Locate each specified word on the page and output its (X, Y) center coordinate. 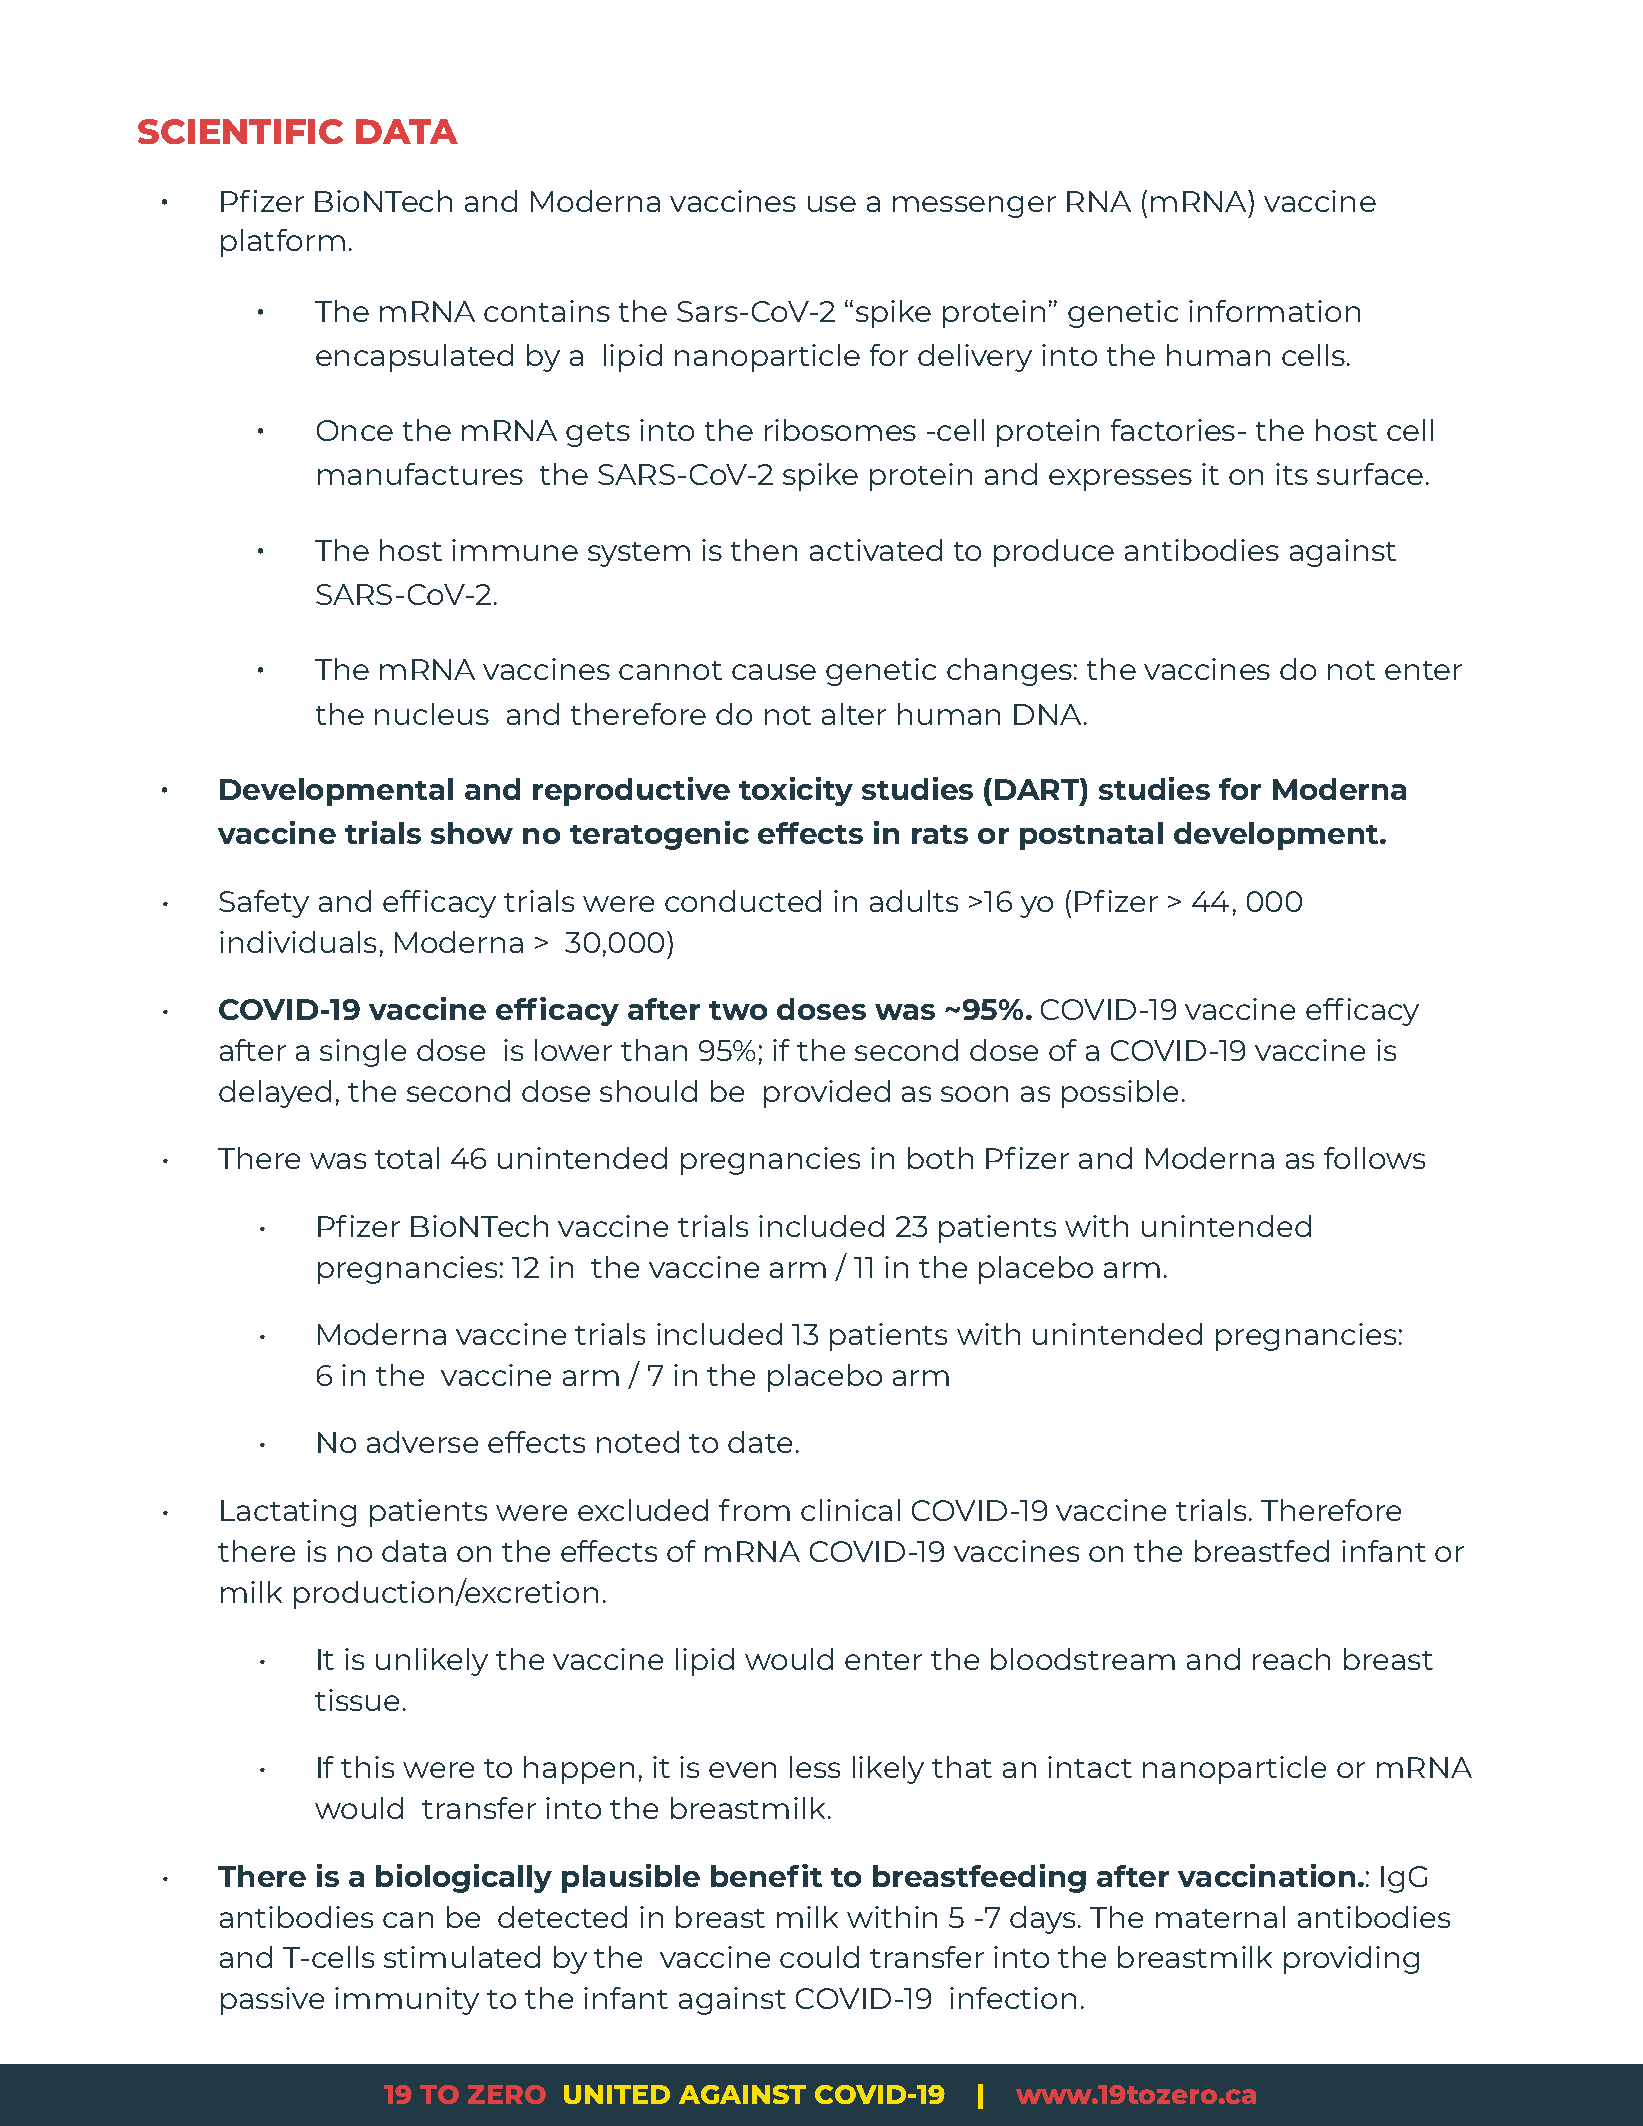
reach (1291, 1659)
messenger (974, 207)
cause (774, 672)
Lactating (288, 1513)
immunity (407, 2001)
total (407, 1158)
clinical (850, 1510)
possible (1120, 1094)
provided (827, 1094)
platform (283, 243)
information (1274, 311)
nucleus (432, 714)
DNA (1047, 714)
